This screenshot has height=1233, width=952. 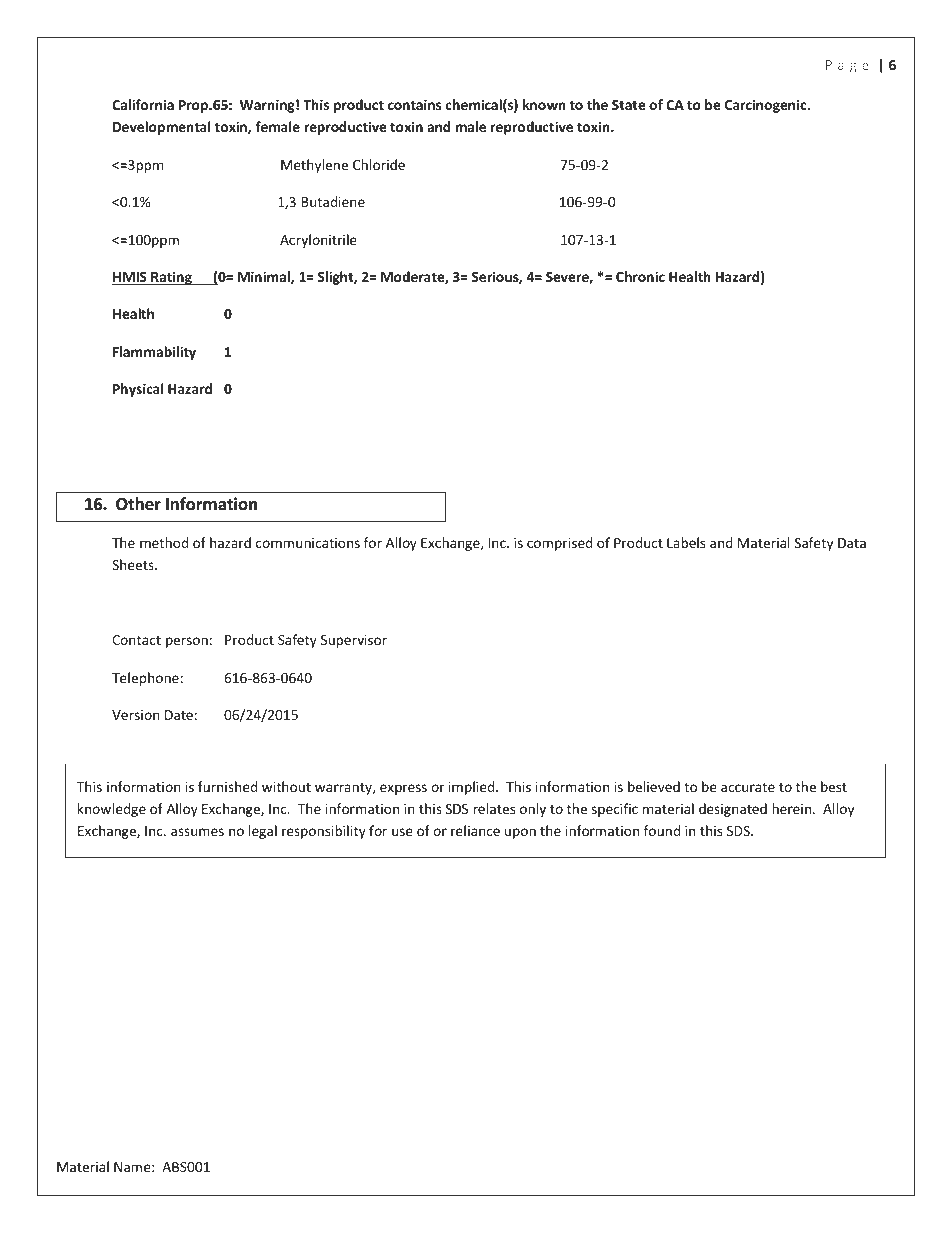 What do you see at coordinates (171, 278) in the screenshot?
I see `Rating` at bounding box center [171, 278].
